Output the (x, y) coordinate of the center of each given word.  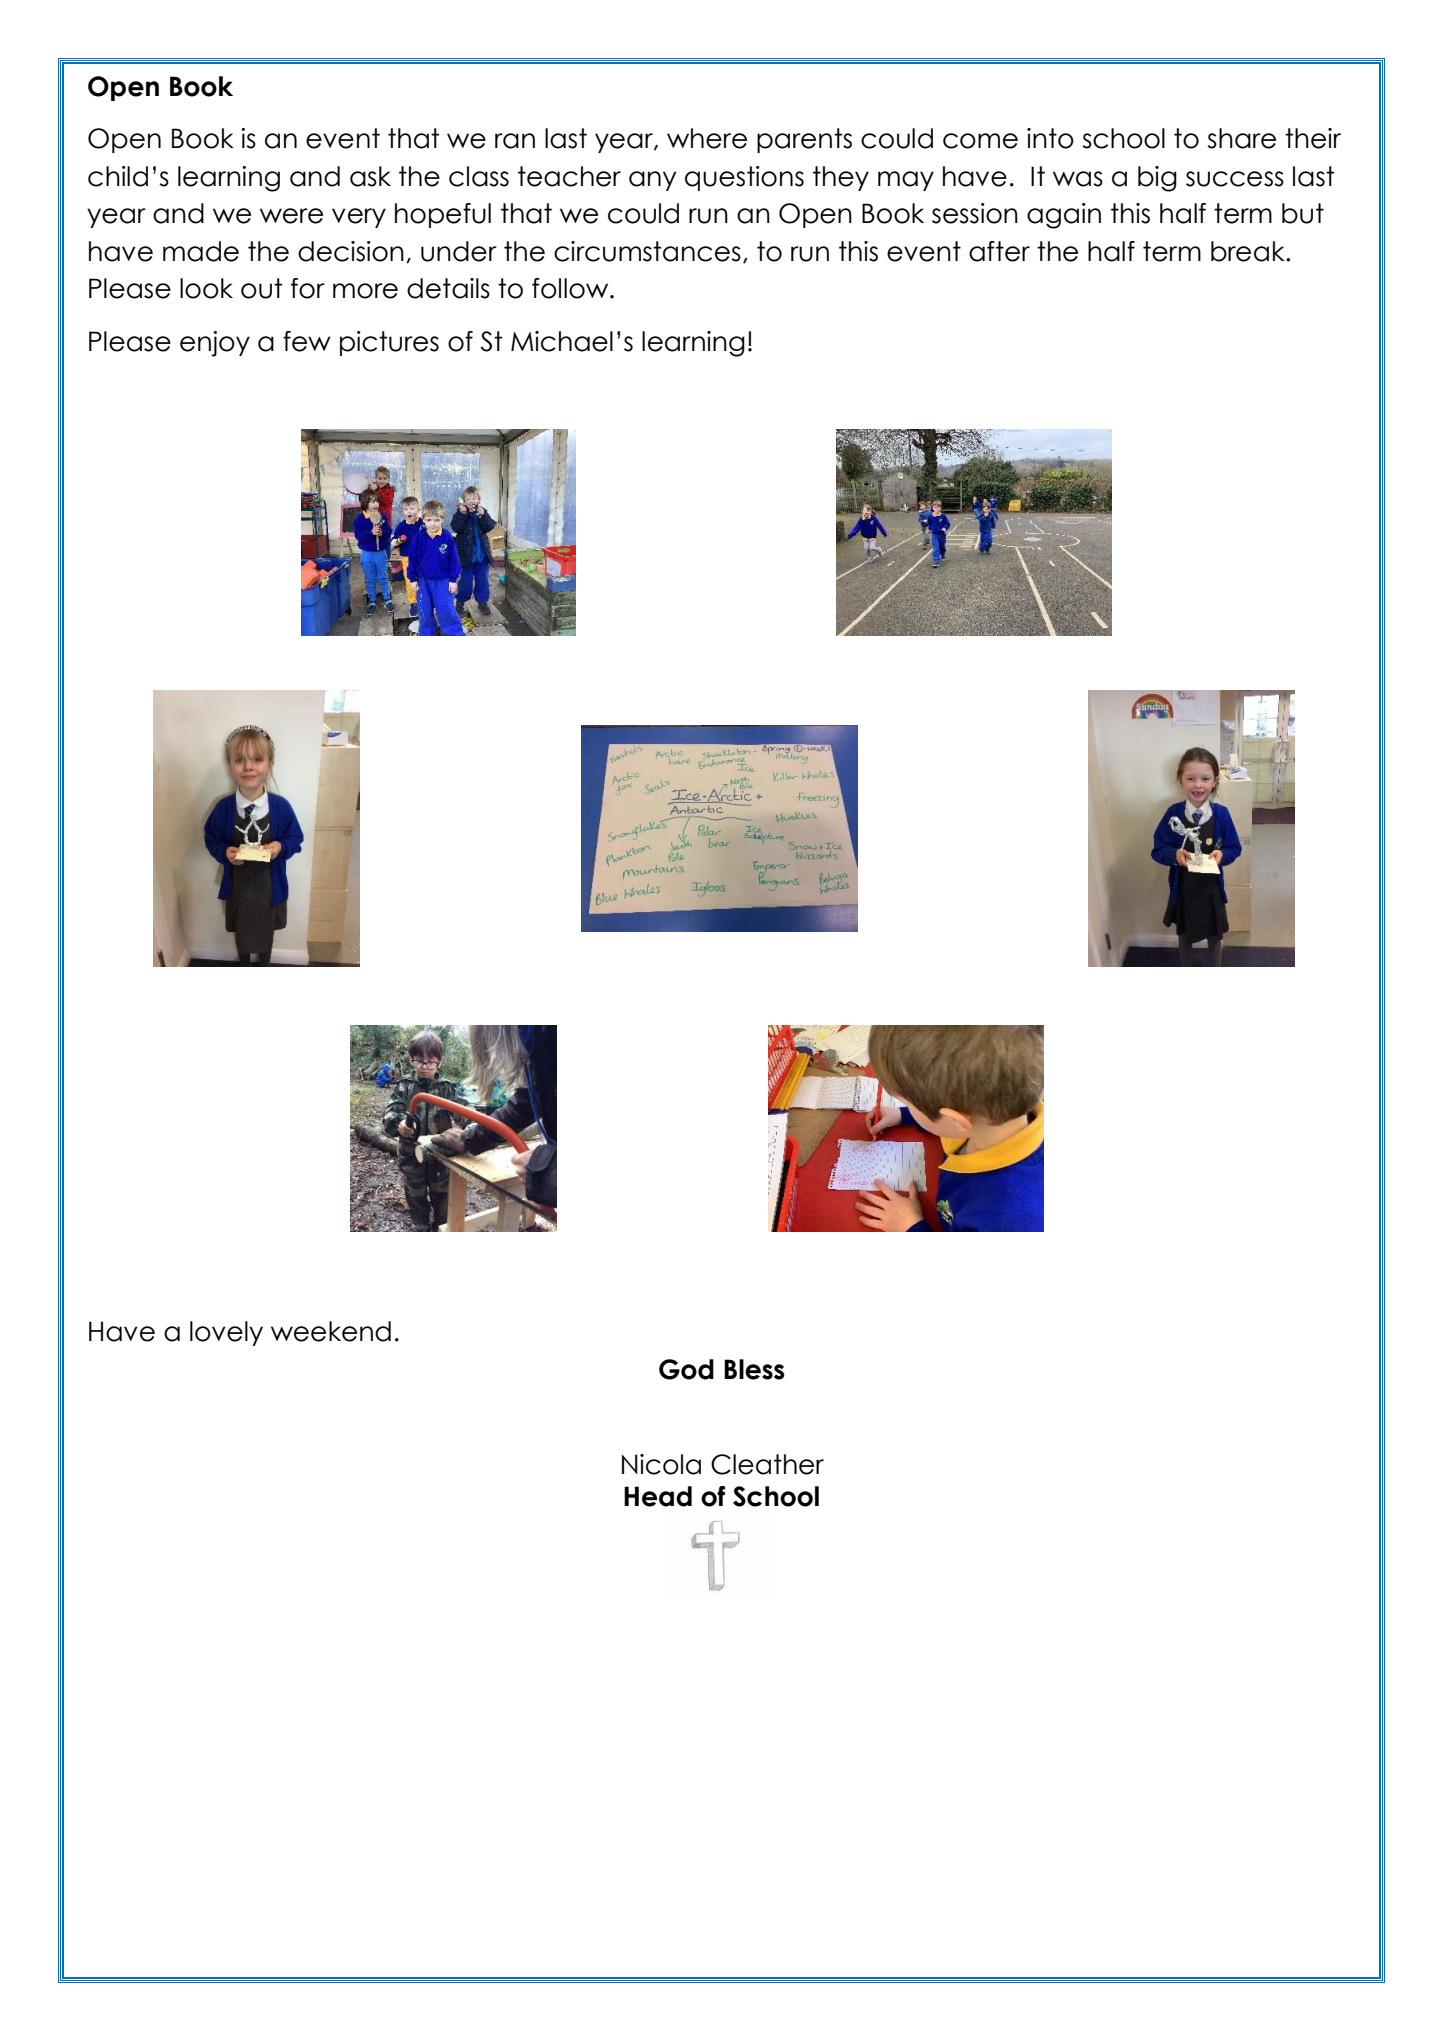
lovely (226, 1333)
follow (571, 288)
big (1157, 179)
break (1249, 251)
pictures (389, 343)
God (686, 1369)
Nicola (661, 1464)
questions (744, 178)
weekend (331, 1331)
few (307, 341)
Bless (754, 1369)
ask (370, 176)
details (448, 288)
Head (658, 1496)
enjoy (215, 344)
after (999, 251)
